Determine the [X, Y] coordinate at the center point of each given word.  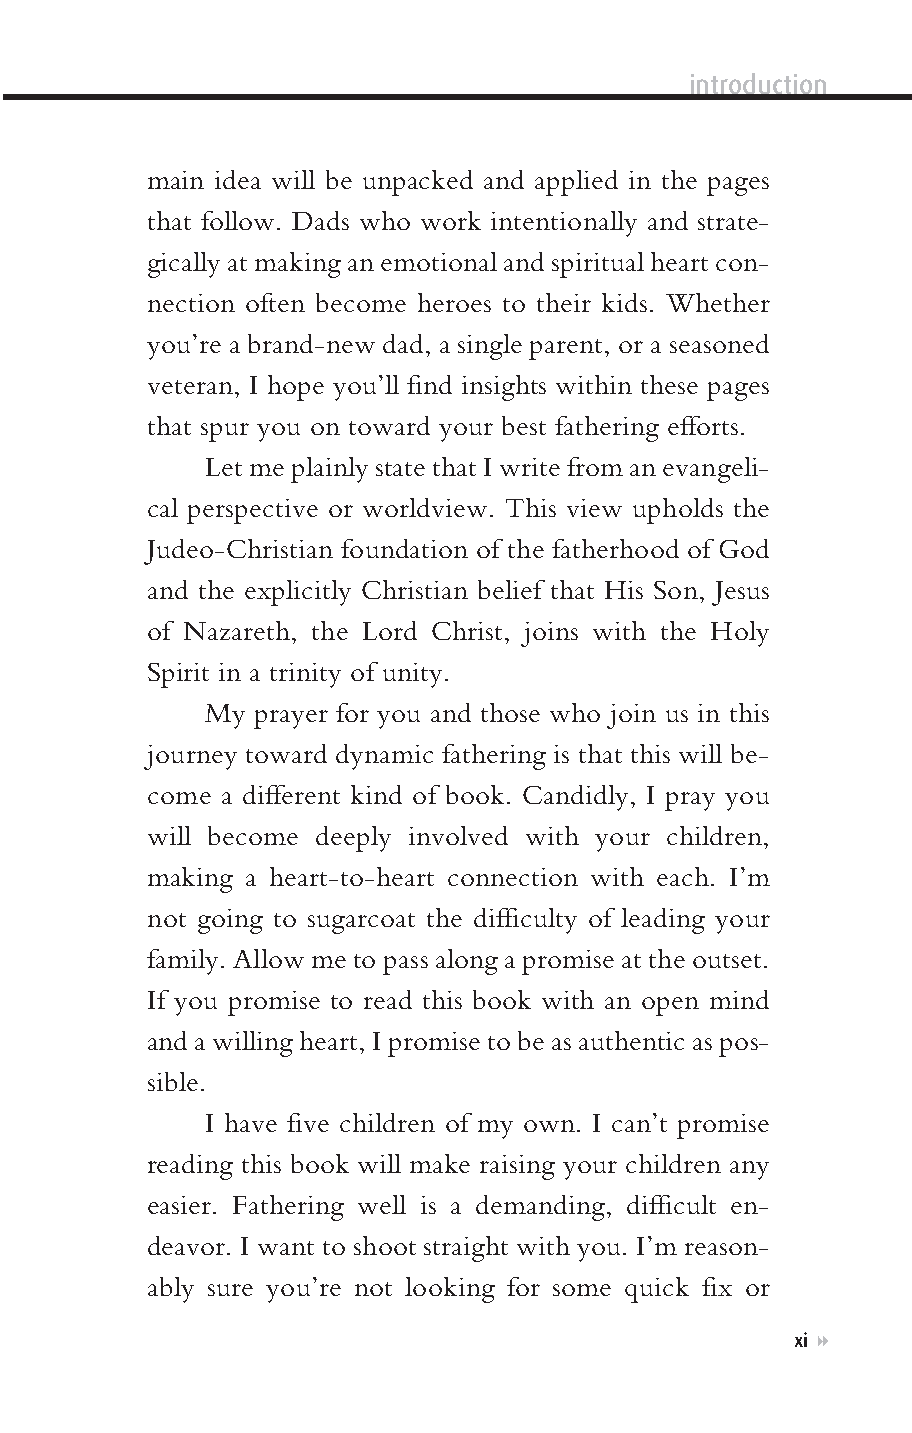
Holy [740, 634]
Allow [268, 958]
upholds [678, 511]
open [670, 1006]
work [451, 220]
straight [466, 1249]
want [286, 1248]
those [510, 712]
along [467, 962]
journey [190, 757]
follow [239, 220]
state [400, 469]
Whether [718, 302]
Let [224, 467]
